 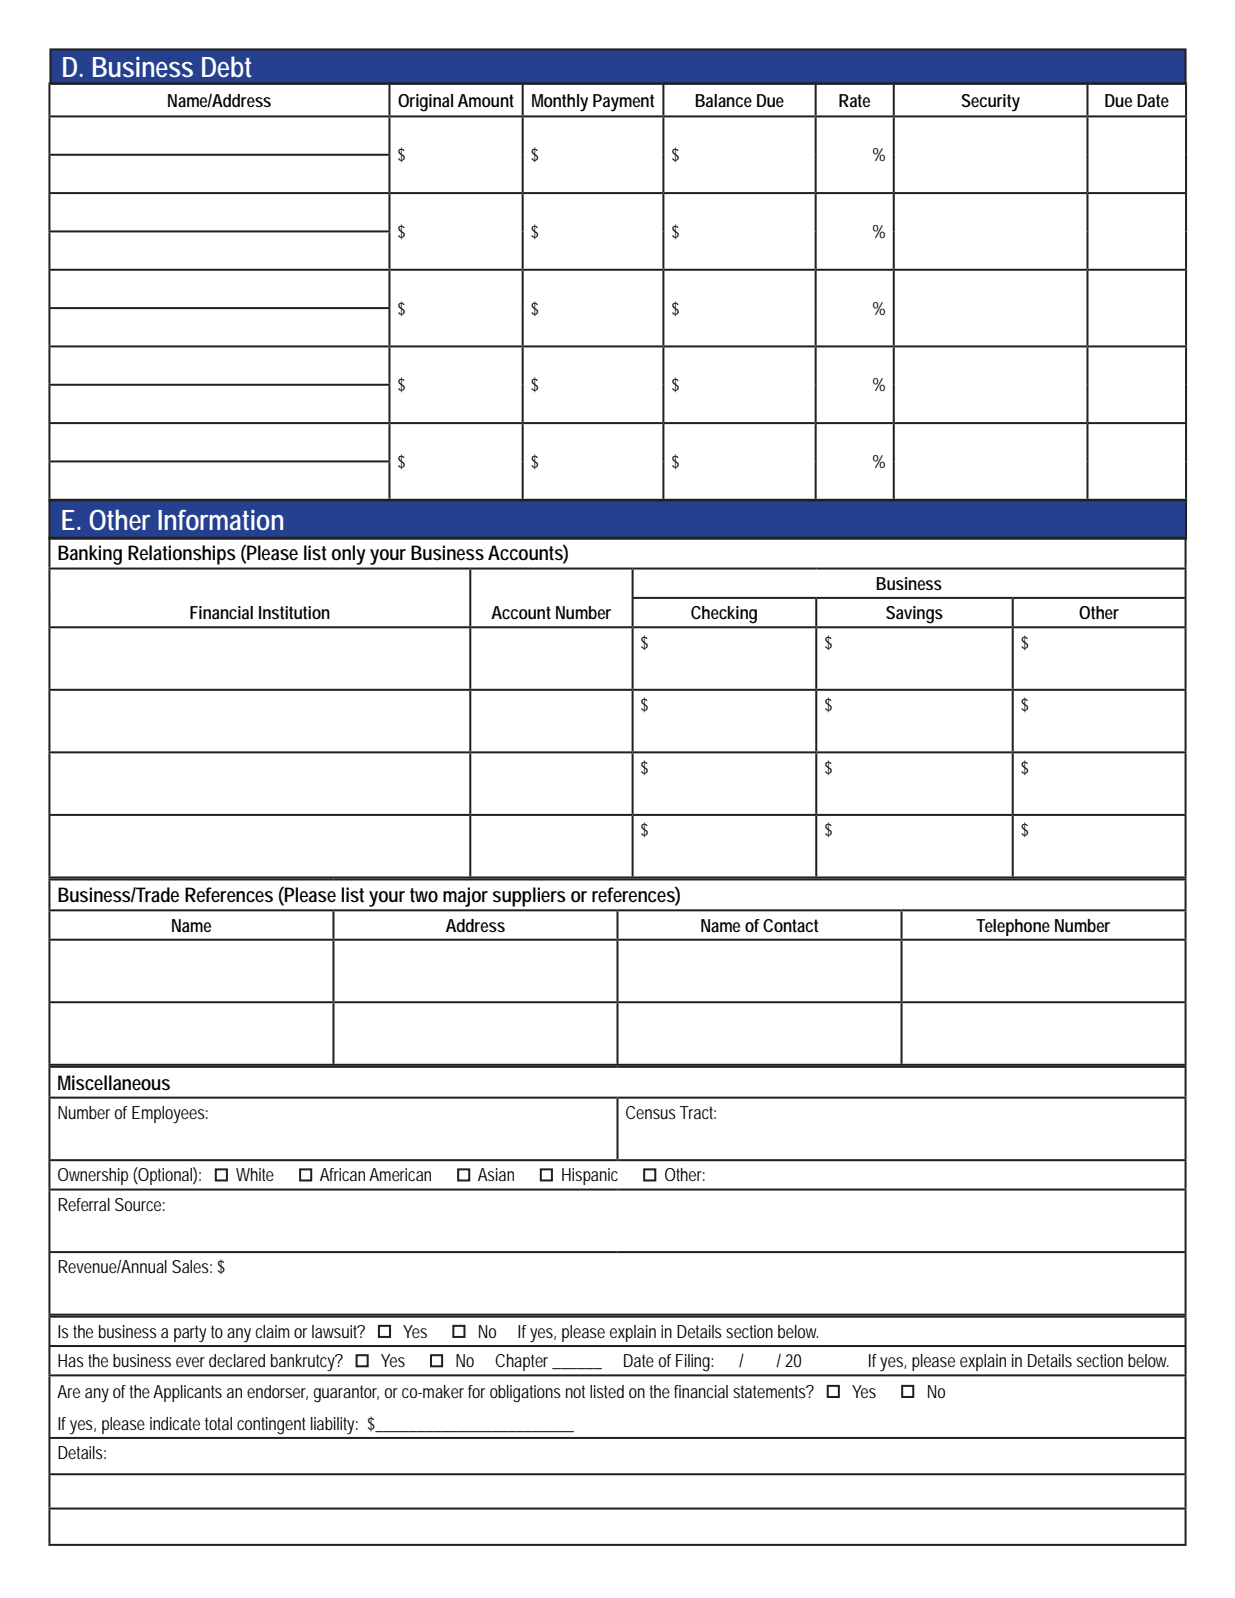 I want to click on Contact, so click(x=790, y=925).
